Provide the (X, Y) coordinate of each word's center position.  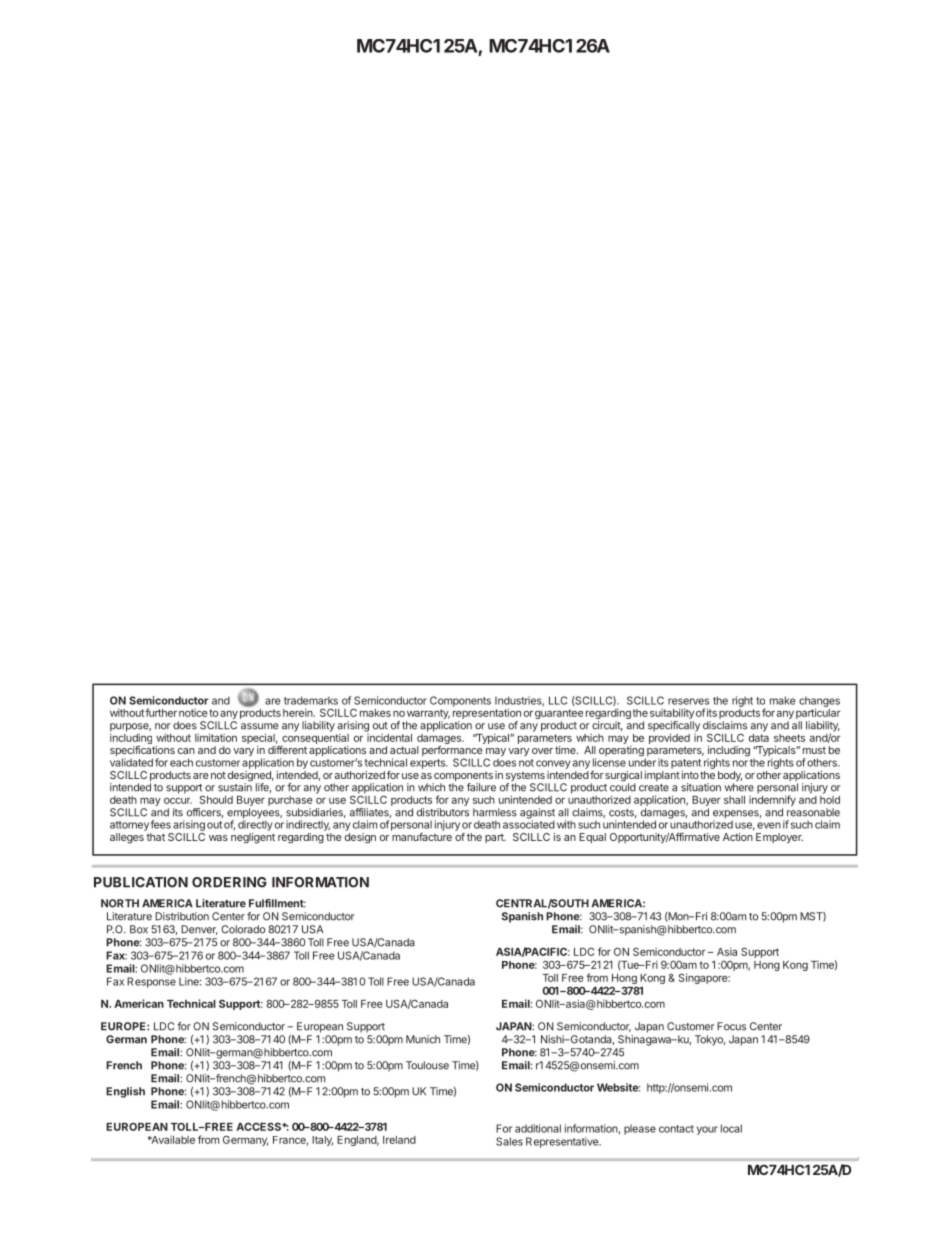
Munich (423, 1039)
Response (151, 982)
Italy (322, 1141)
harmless (495, 812)
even (769, 825)
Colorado (243, 929)
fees (161, 824)
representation (487, 715)
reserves (688, 701)
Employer (779, 838)
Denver (199, 930)
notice (193, 713)
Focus (731, 1026)
